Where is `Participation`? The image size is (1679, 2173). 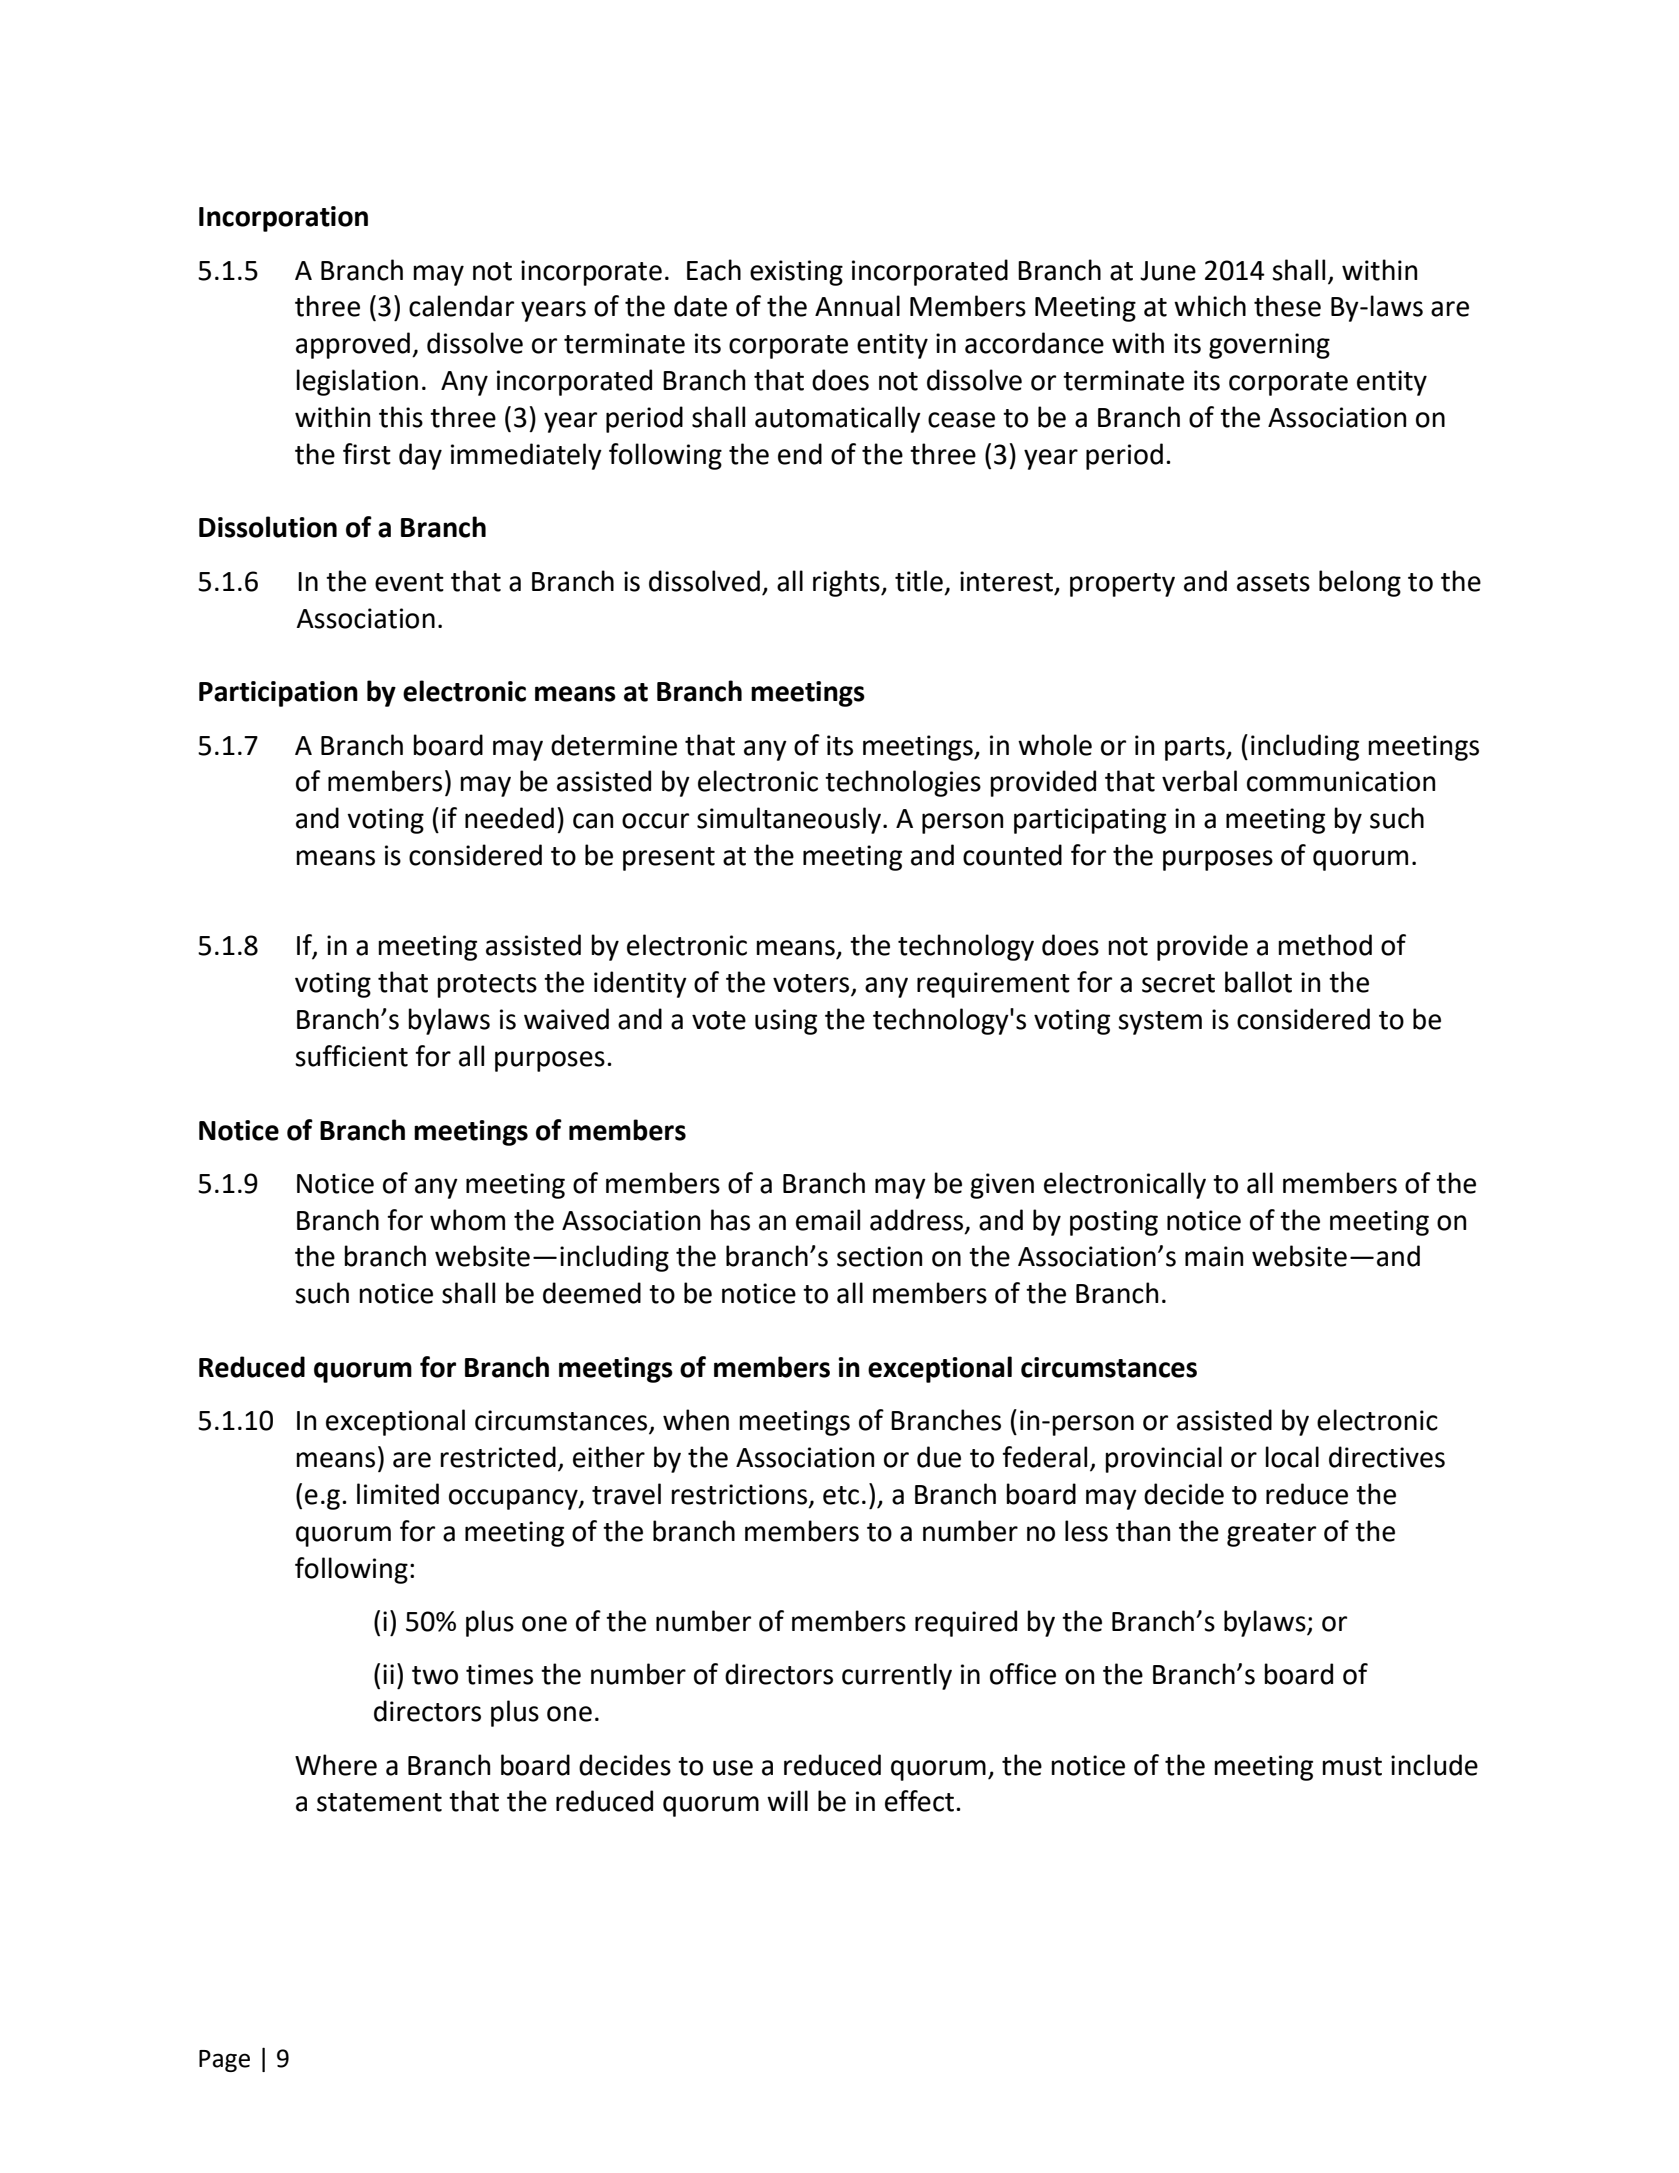
Participation is located at coordinates (278, 694).
